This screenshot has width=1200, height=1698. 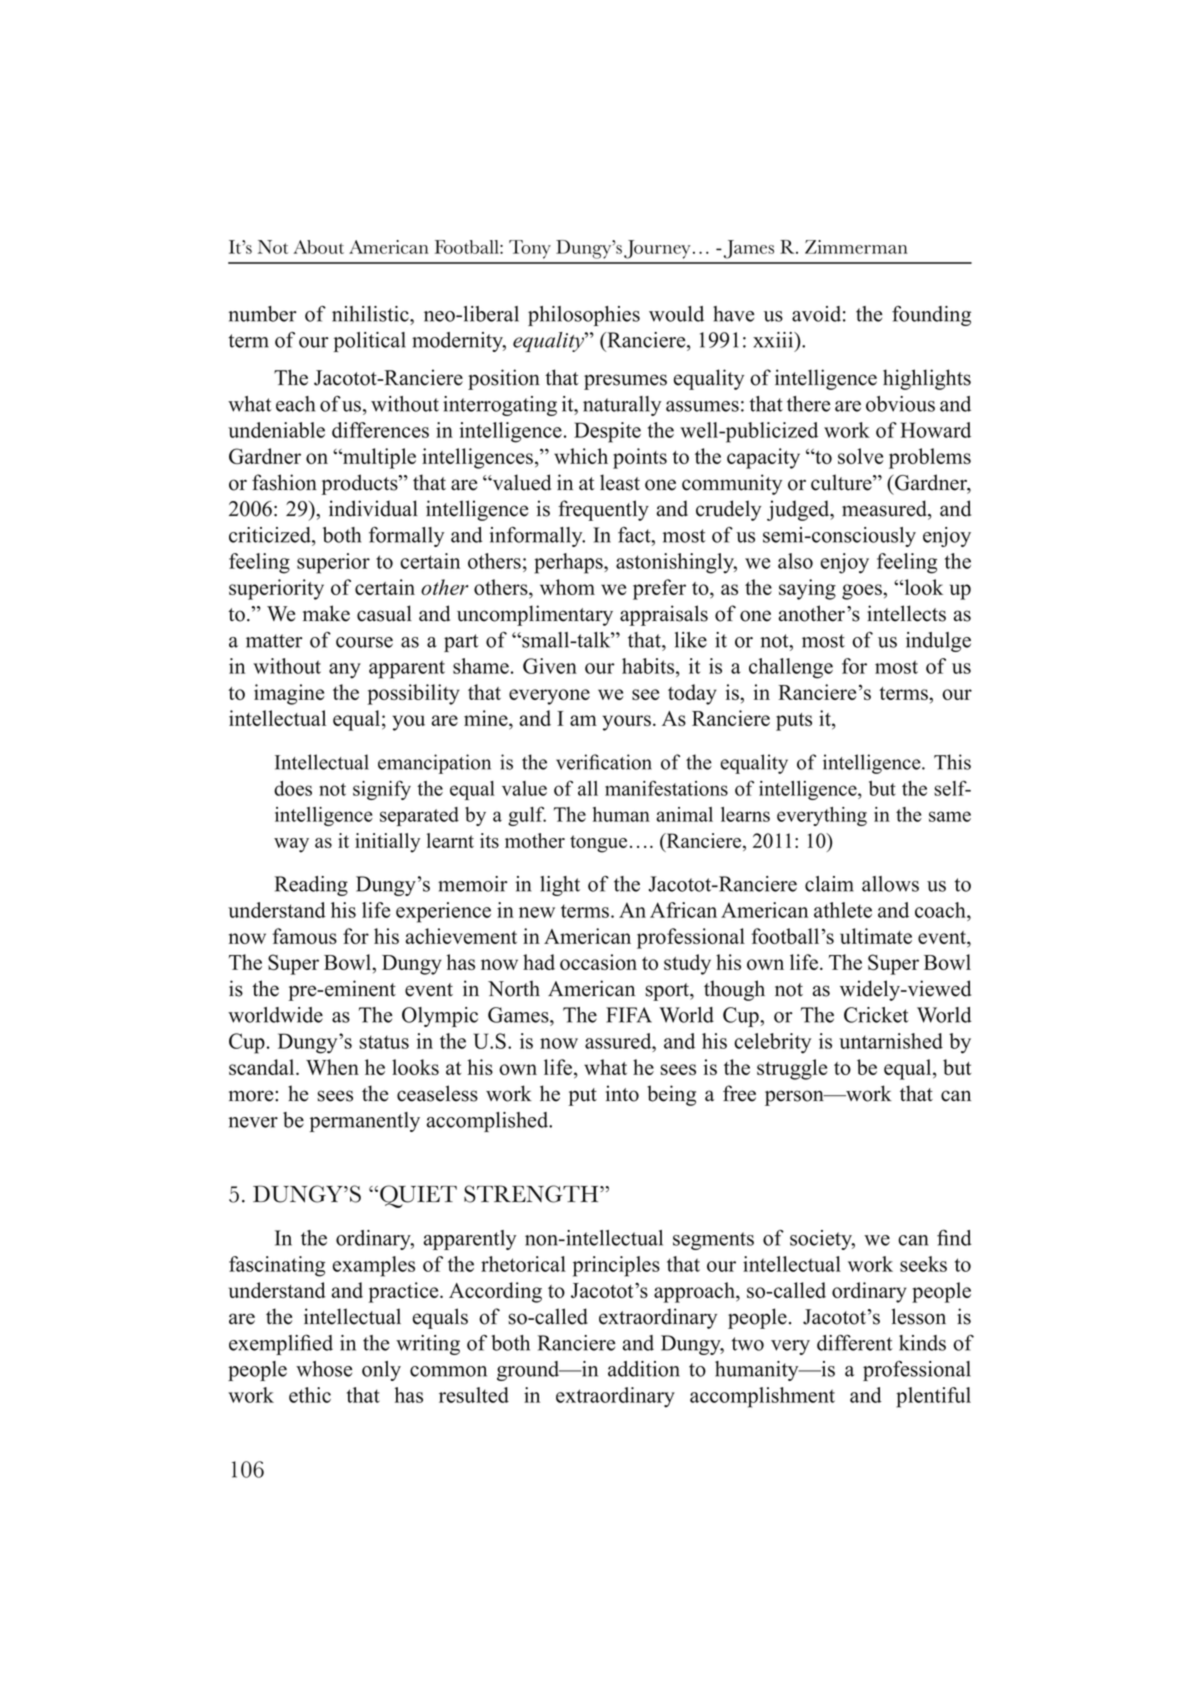 What do you see at coordinates (318, 247) in the screenshot?
I see `About` at bounding box center [318, 247].
